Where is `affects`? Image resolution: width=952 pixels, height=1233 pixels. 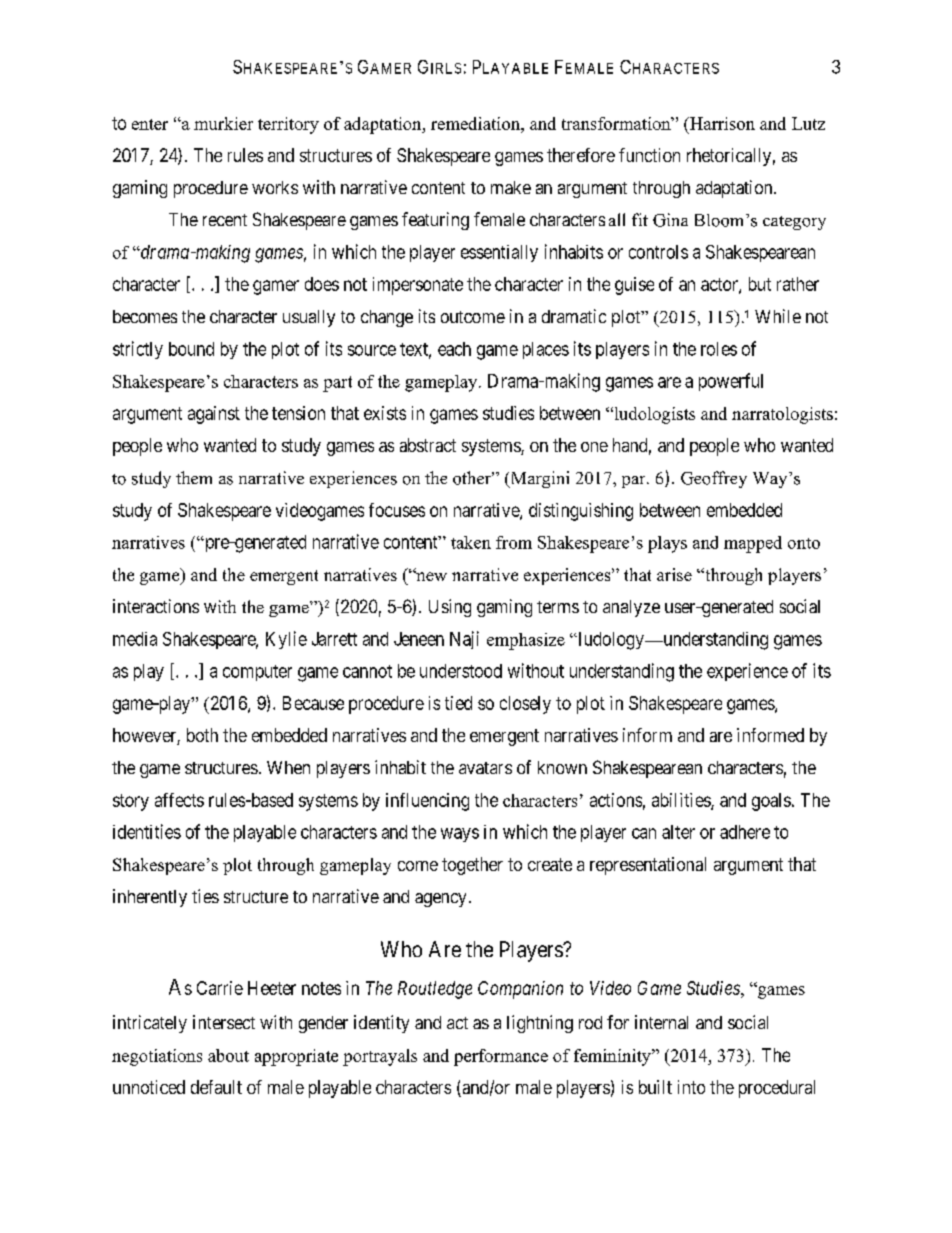
affects is located at coordinates (179, 800).
